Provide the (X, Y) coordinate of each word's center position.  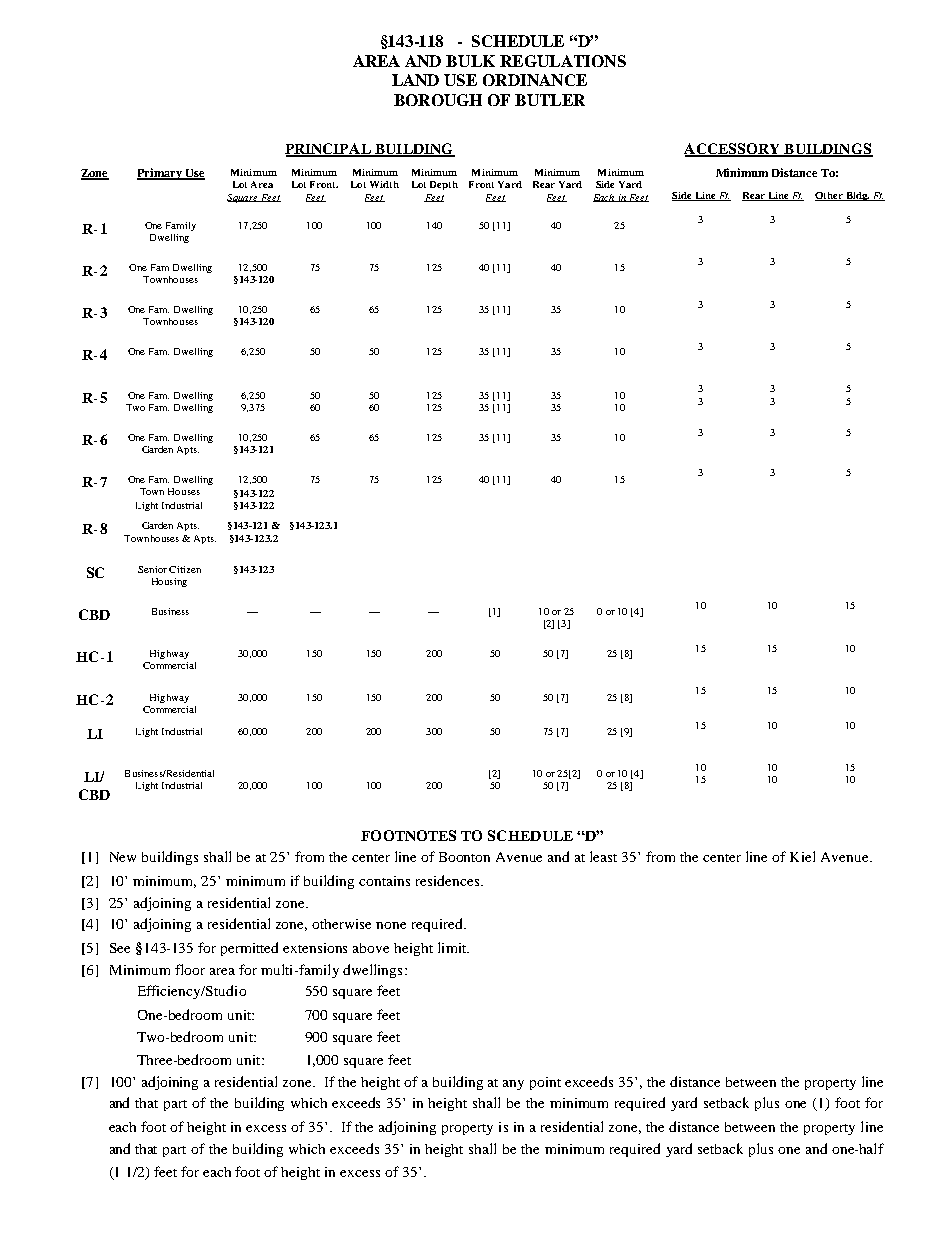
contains (384, 881)
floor (190, 969)
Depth (444, 185)
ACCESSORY (733, 150)
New (123, 857)
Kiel (802, 856)
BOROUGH (438, 100)
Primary (160, 174)
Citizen (185, 569)
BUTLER (550, 100)
